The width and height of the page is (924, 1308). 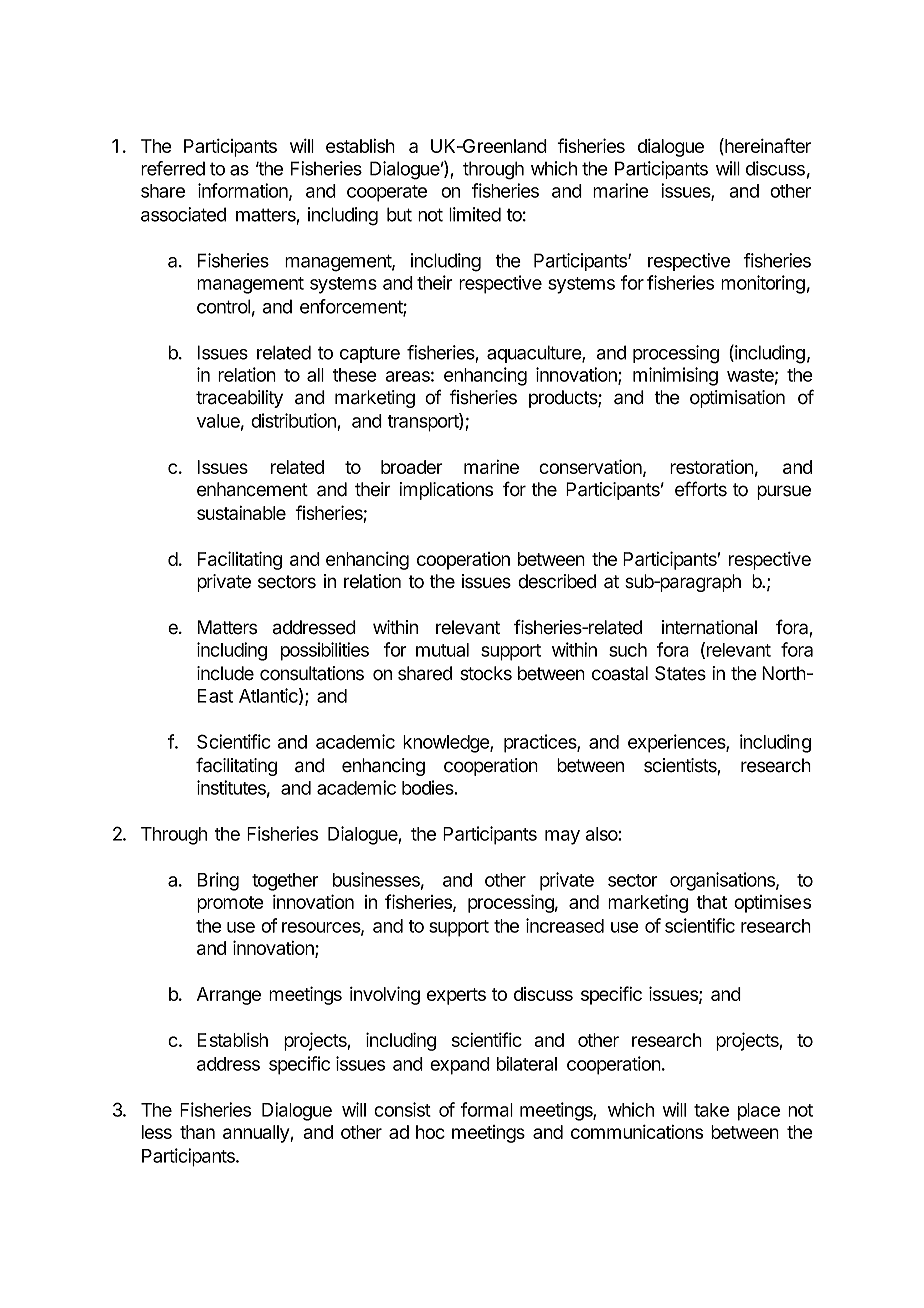 What do you see at coordinates (173, 168) in the page?
I see `referred` at bounding box center [173, 168].
